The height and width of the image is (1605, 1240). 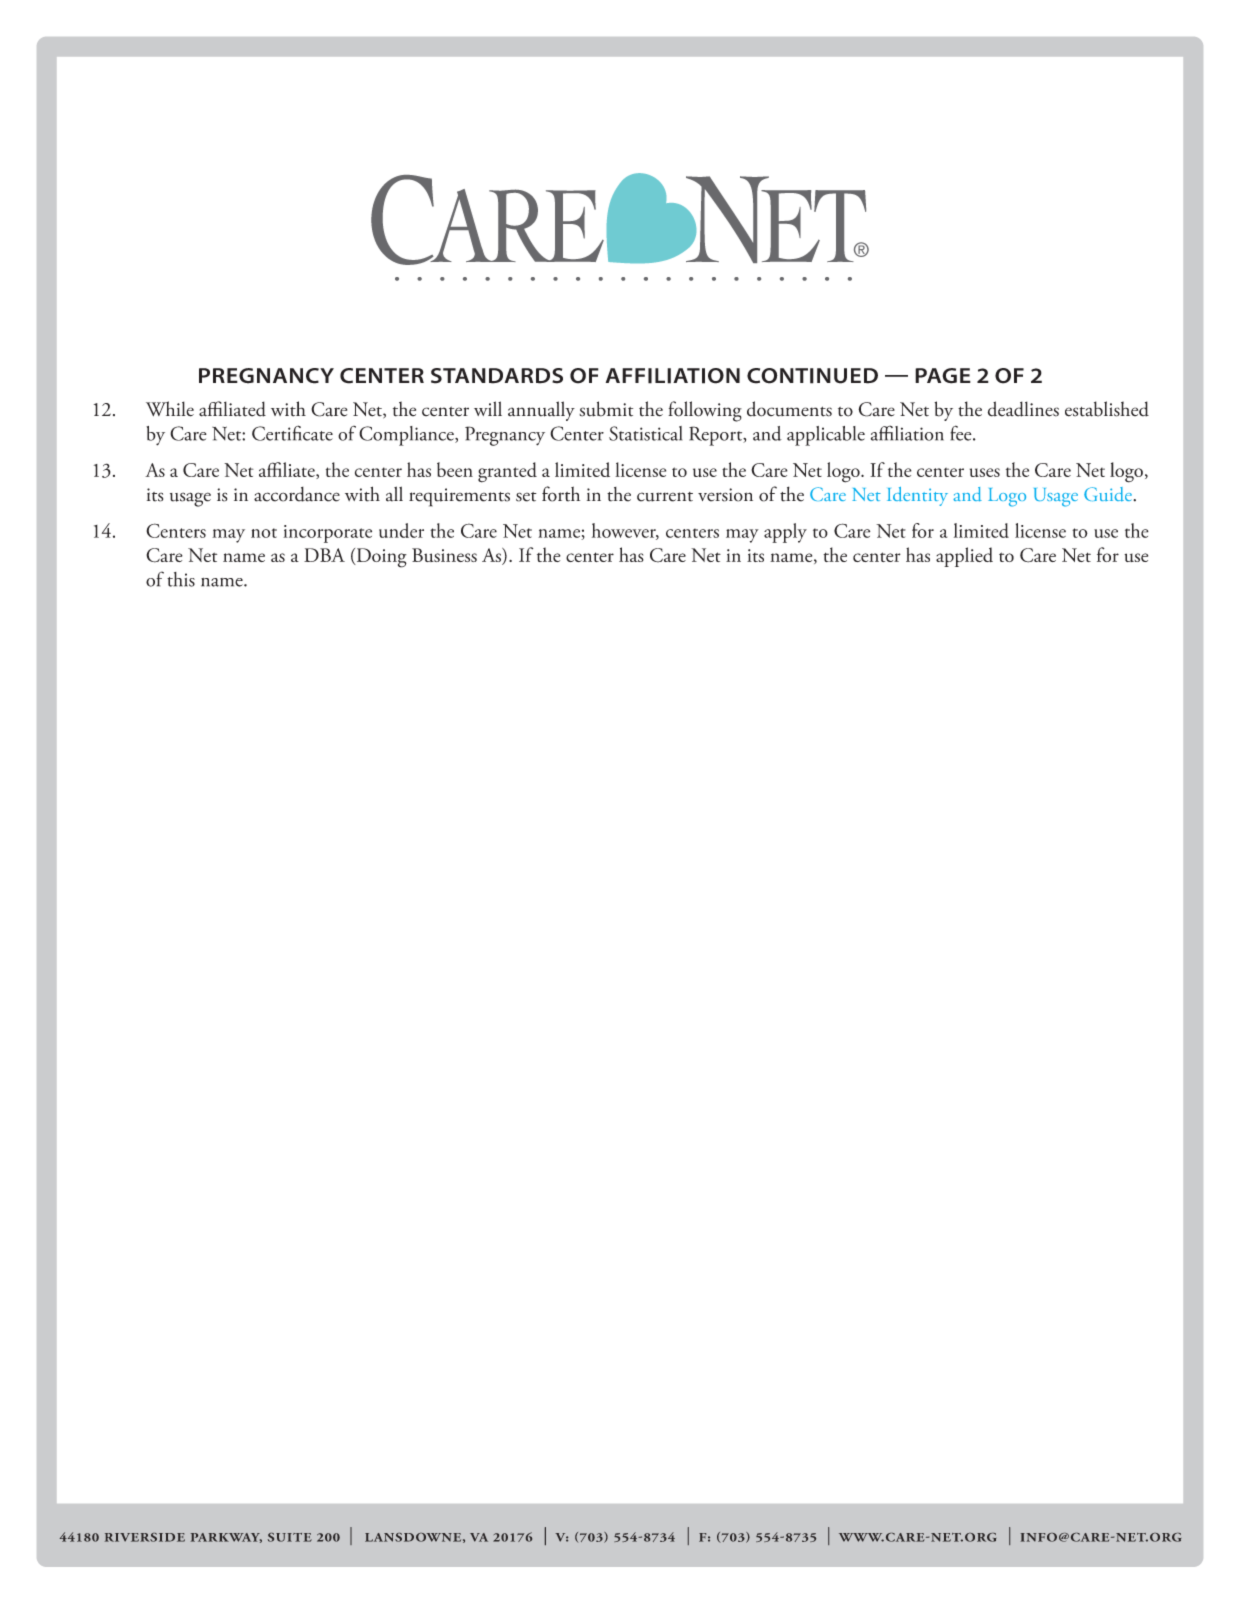 What do you see at coordinates (145, 1537) in the image?
I see `RIVERSIDE` at bounding box center [145, 1537].
